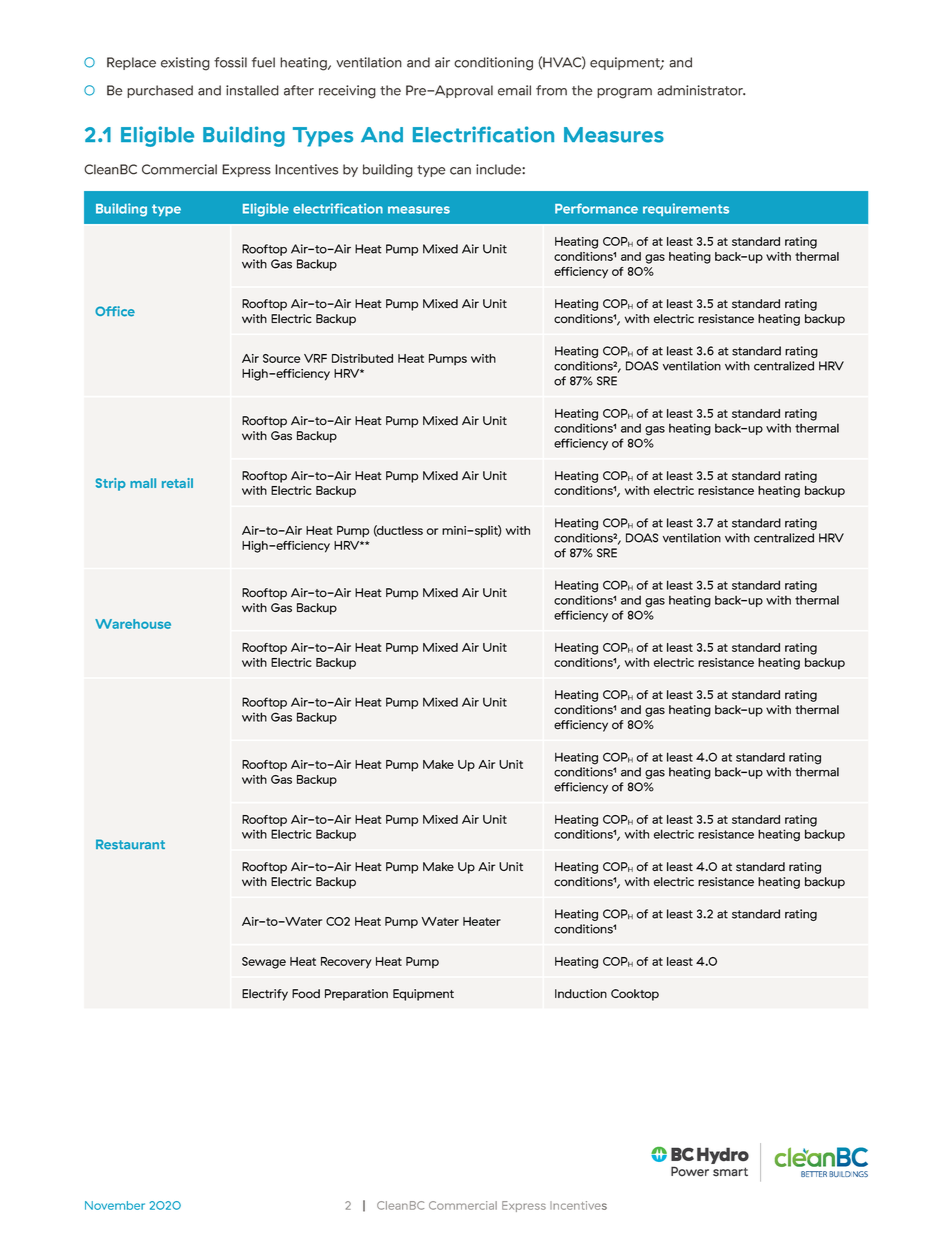 The height and width of the screenshot is (1233, 952). I want to click on purchased, so click(160, 91).
